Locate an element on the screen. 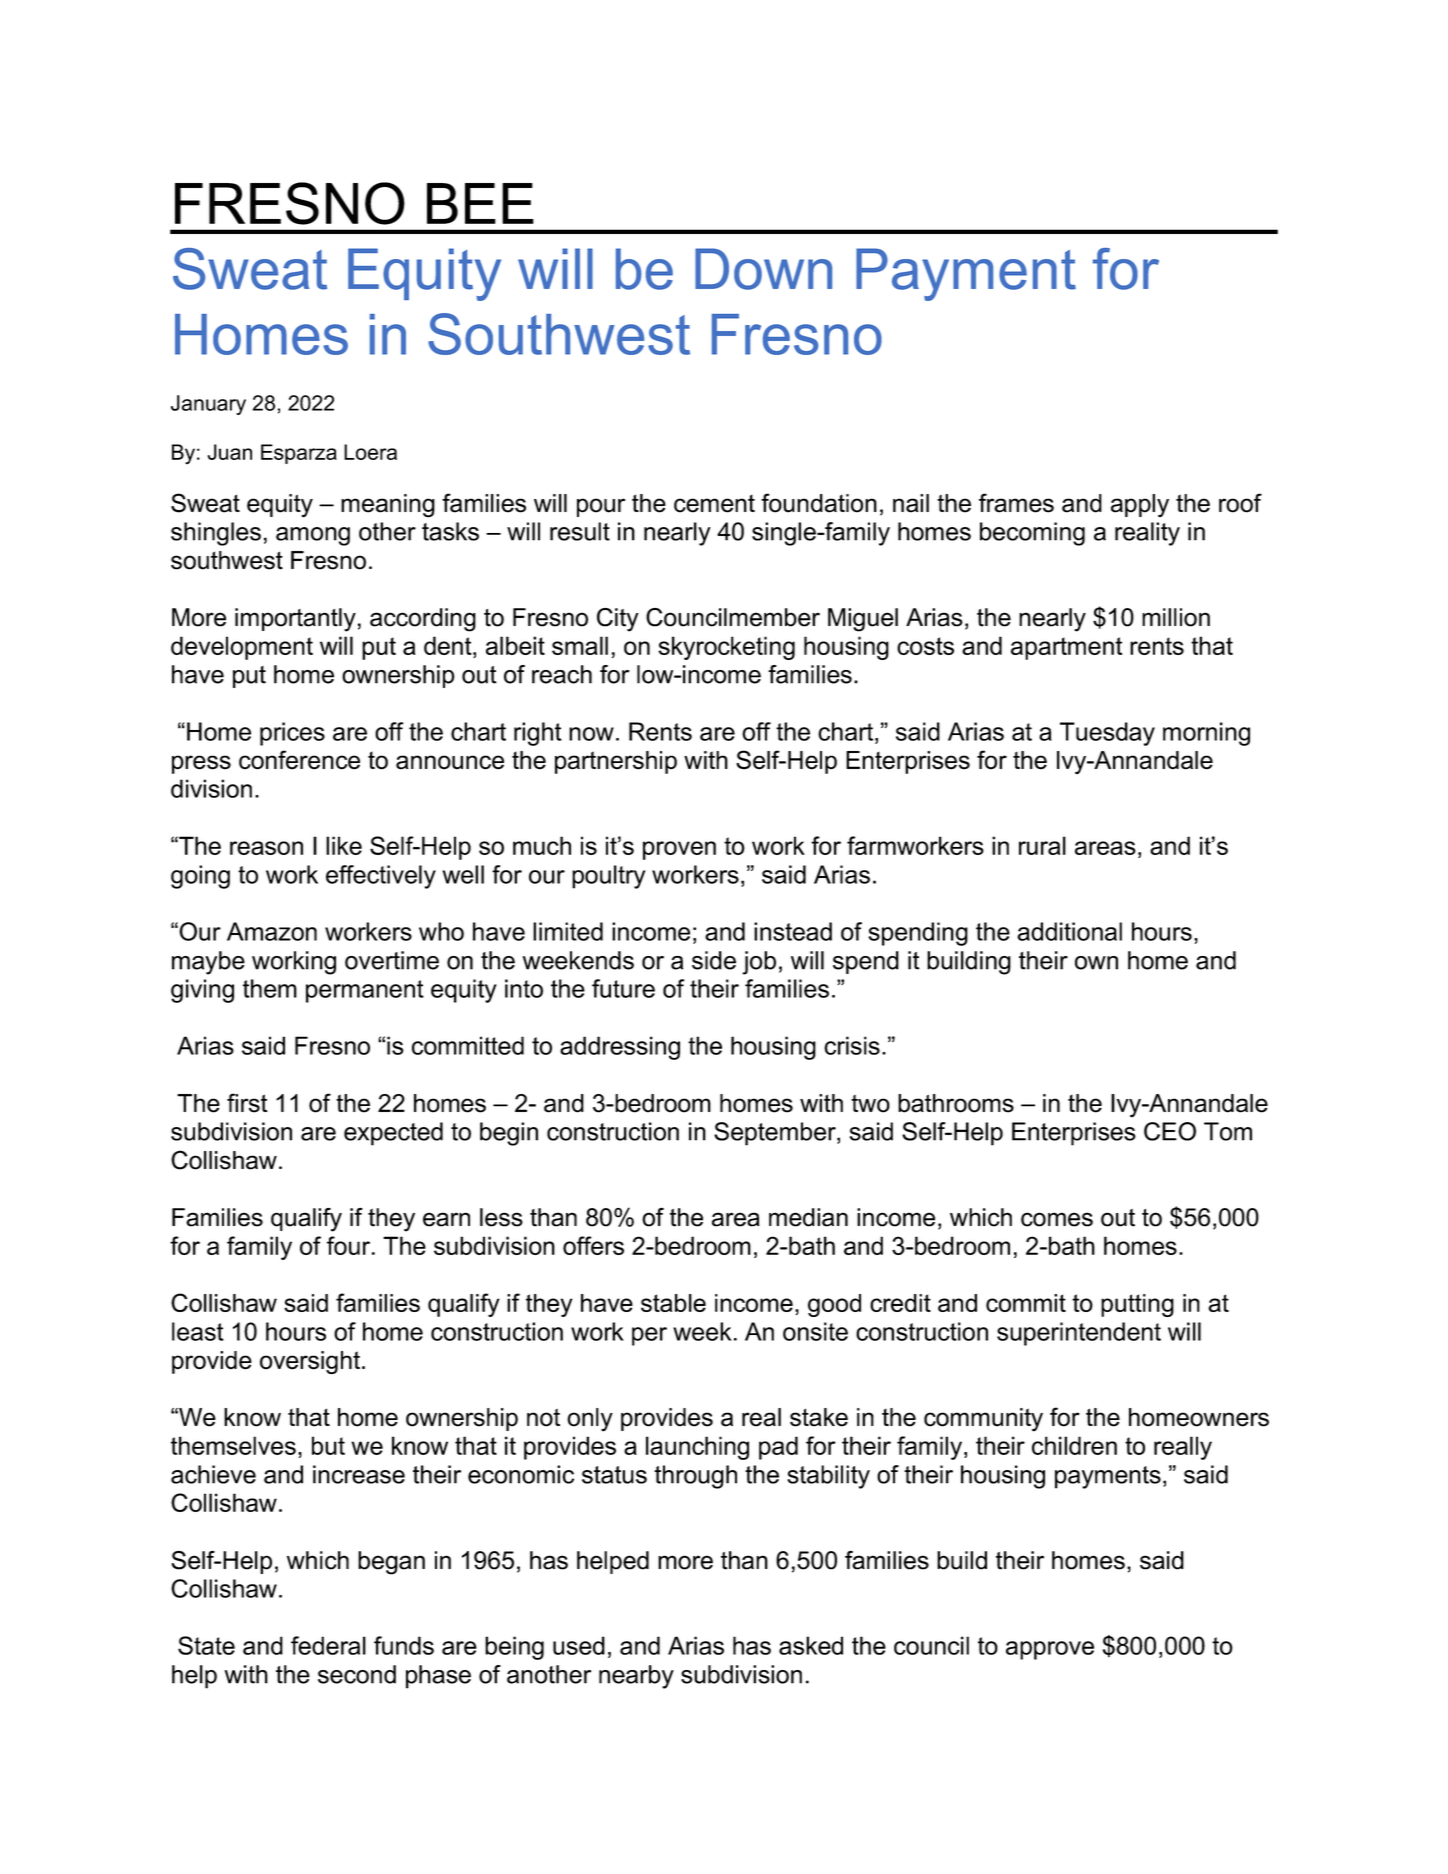 This screenshot has width=1448, height=1874. million is located at coordinates (1176, 617).
